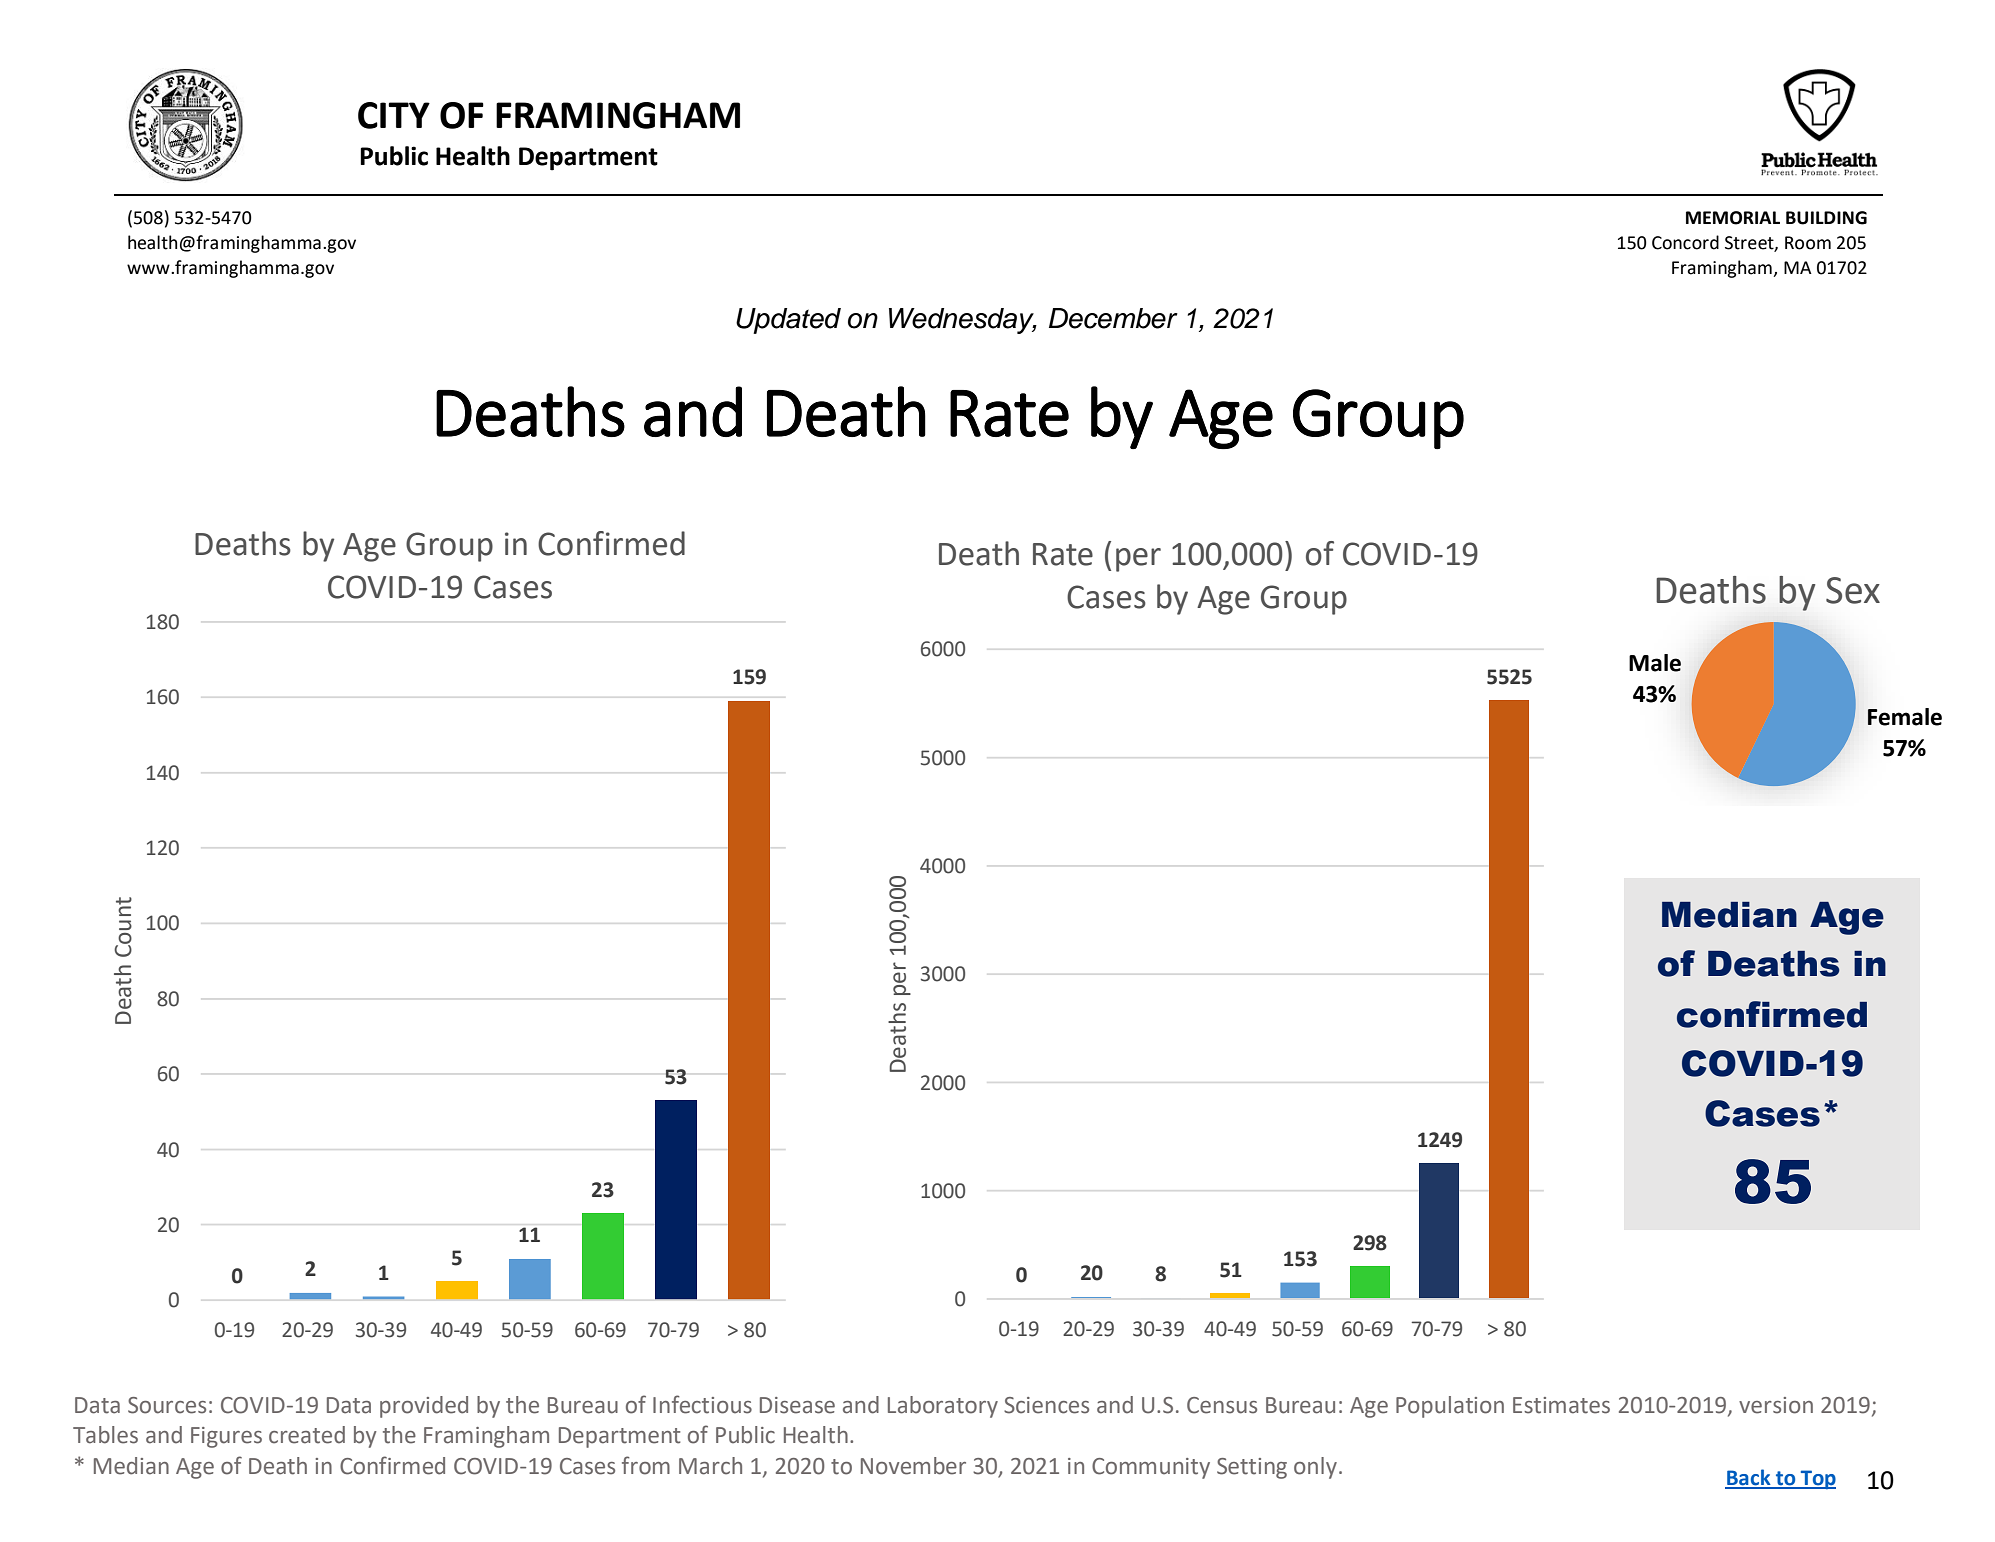  What do you see at coordinates (1046, 1405) in the screenshot?
I see `Sciences` at bounding box center [1046, 1405].
